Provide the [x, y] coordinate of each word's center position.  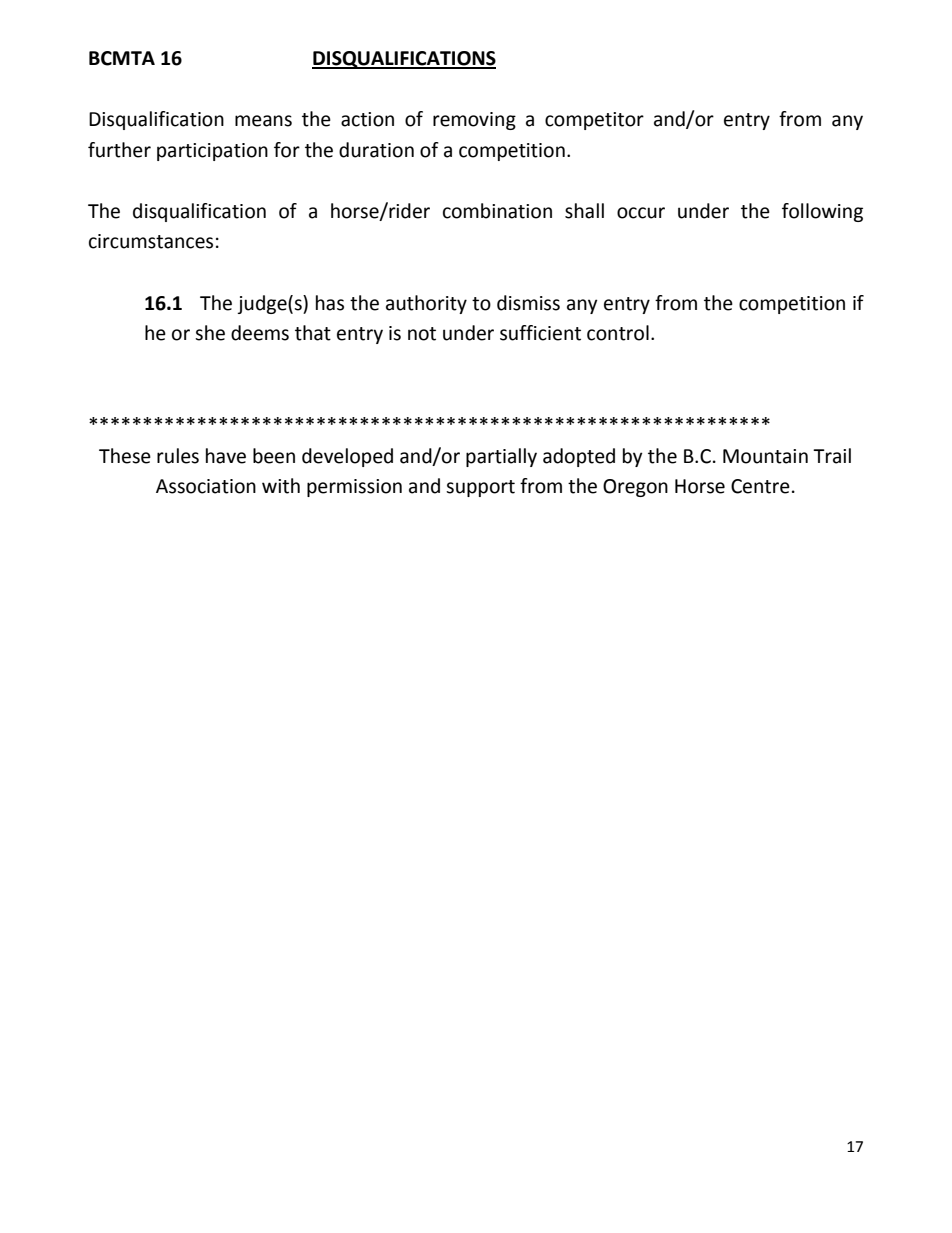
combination [497, 211]
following [822, 212]
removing [474, 121]
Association [206, 486]
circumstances [151, 241]
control [618, 333]
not [422, 334]
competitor [594, 121]
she [210, 333]
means [263, 121]
